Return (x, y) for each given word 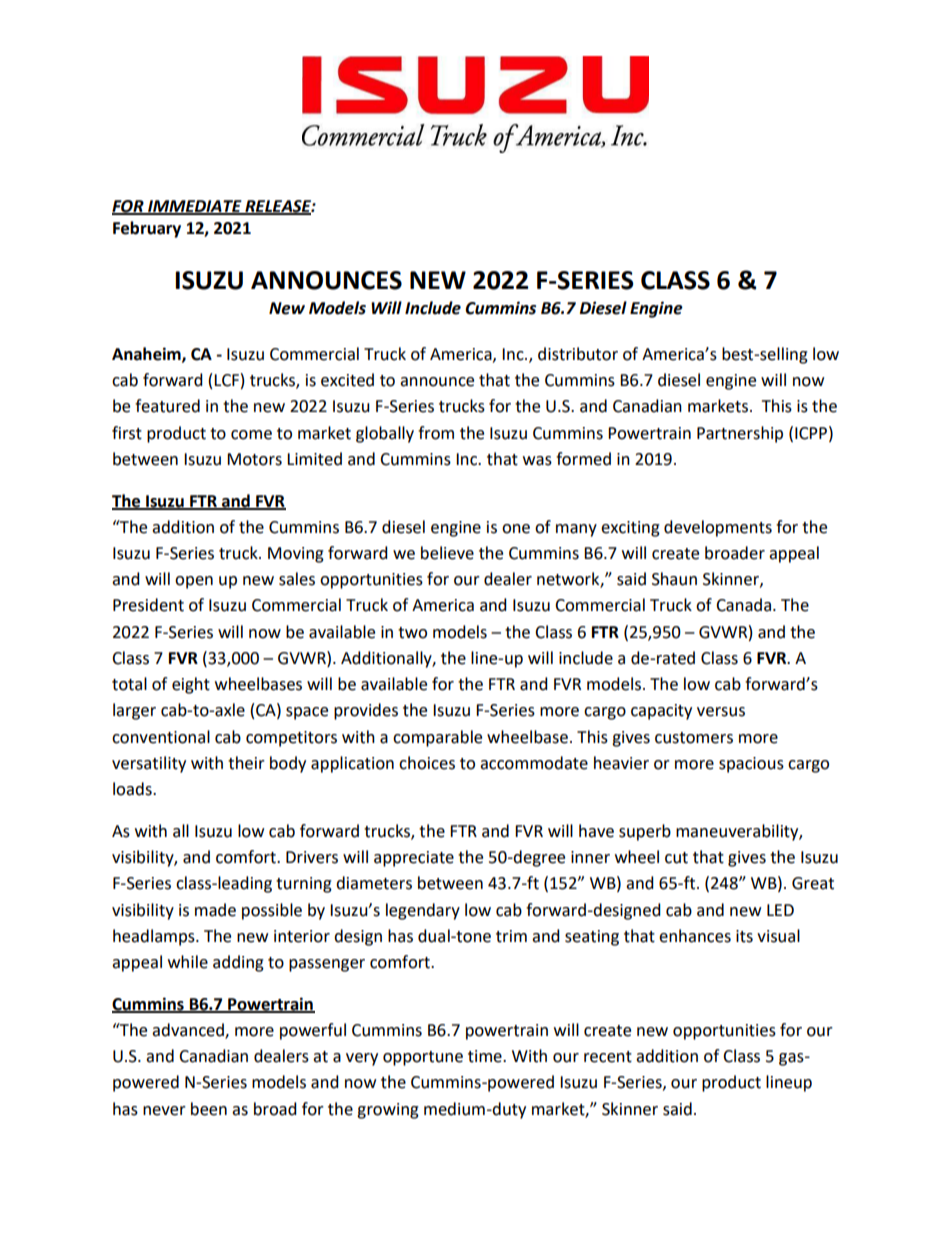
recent (608, 1057)
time (486, 1056)
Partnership (740, 434)
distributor (578, 354)
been (209, 1109)
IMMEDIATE (195, 207)
